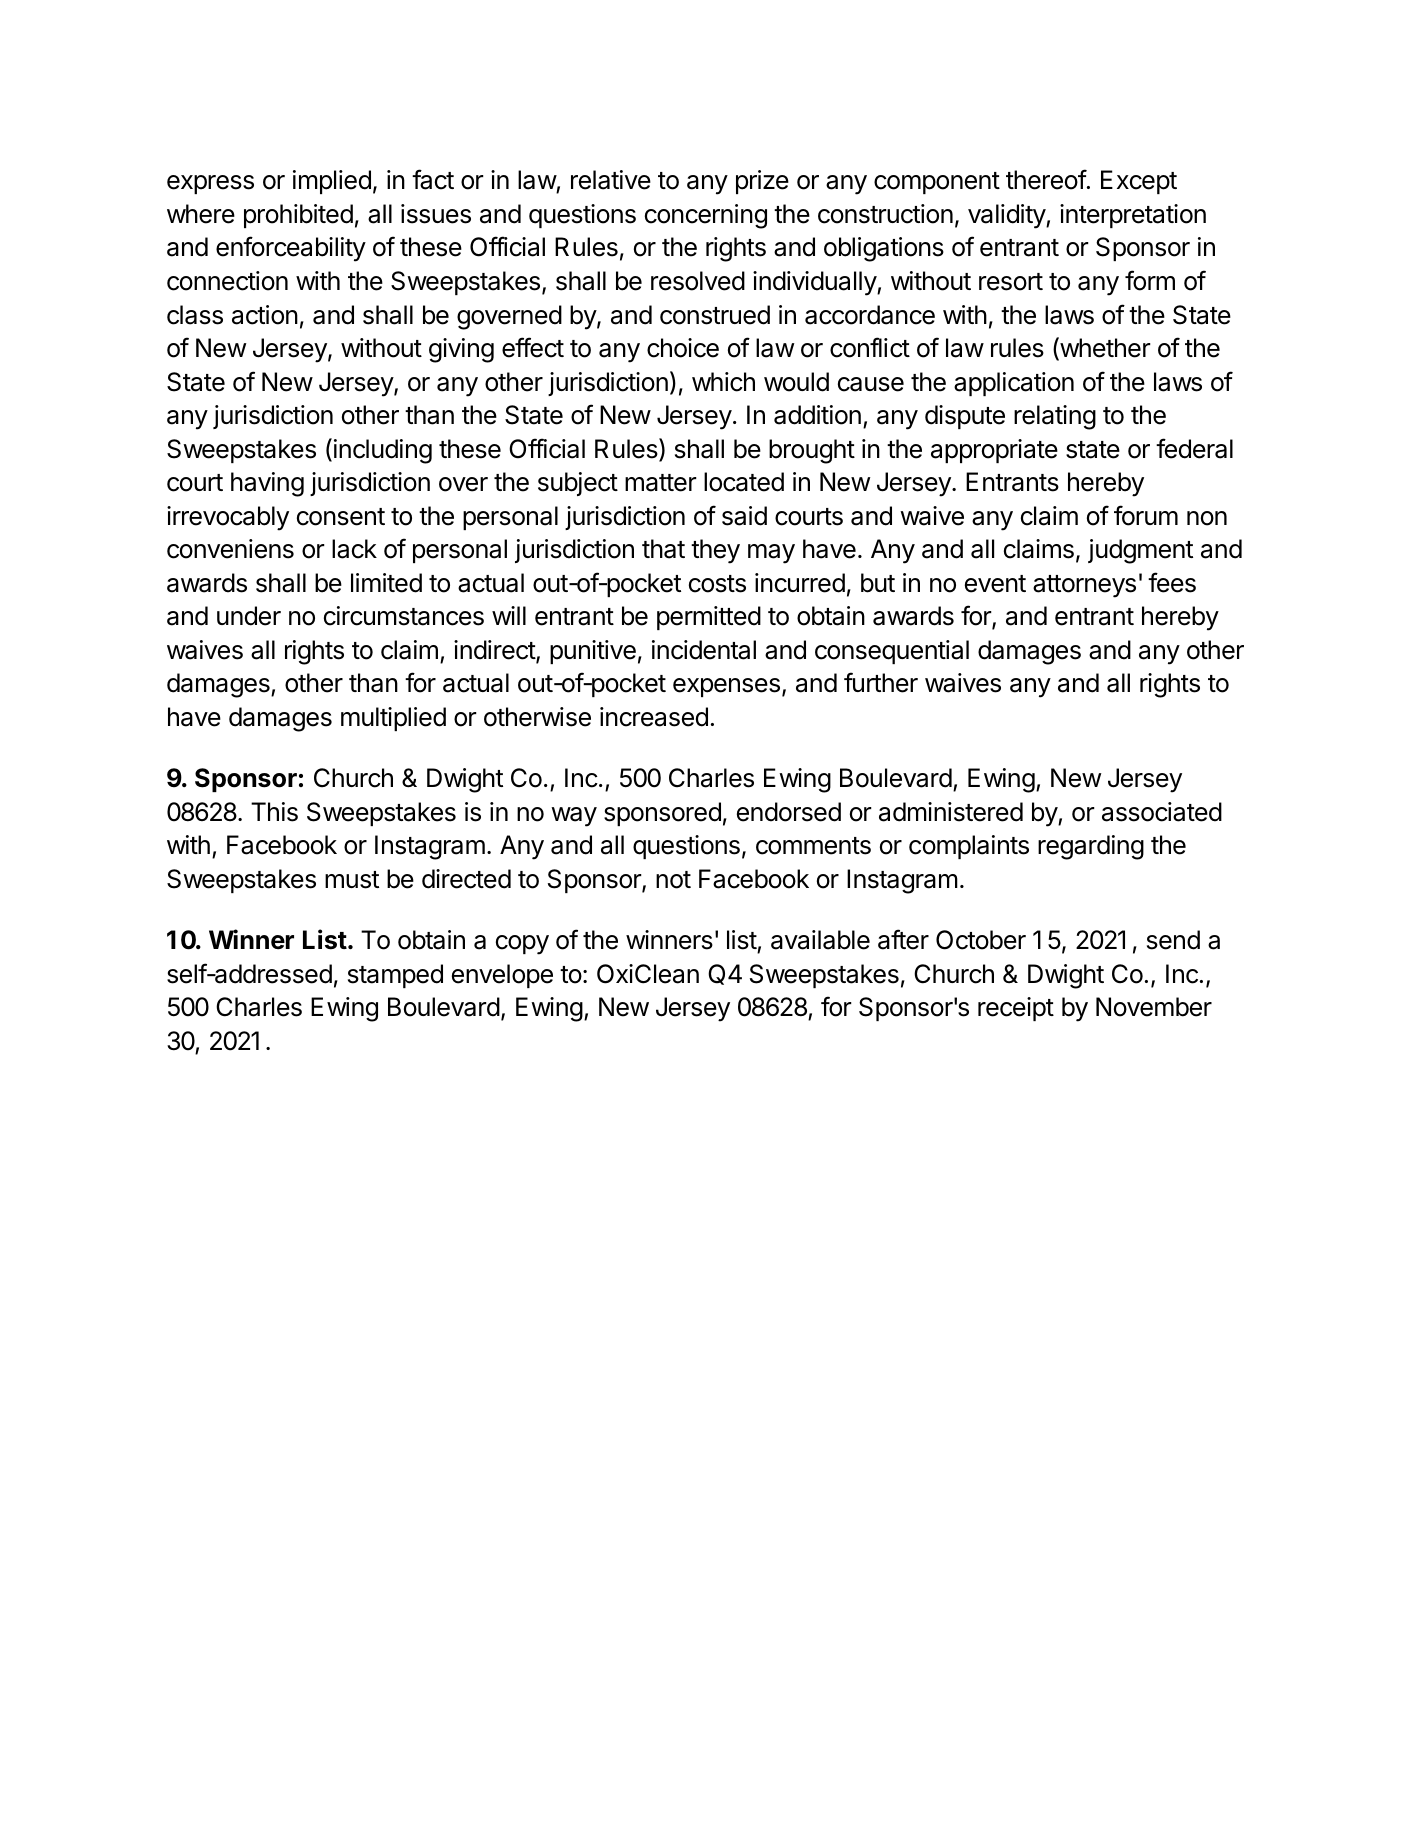 The height and width of the screenshot is (1826, 1411). I want to click on forum, so click(1146, 515).
